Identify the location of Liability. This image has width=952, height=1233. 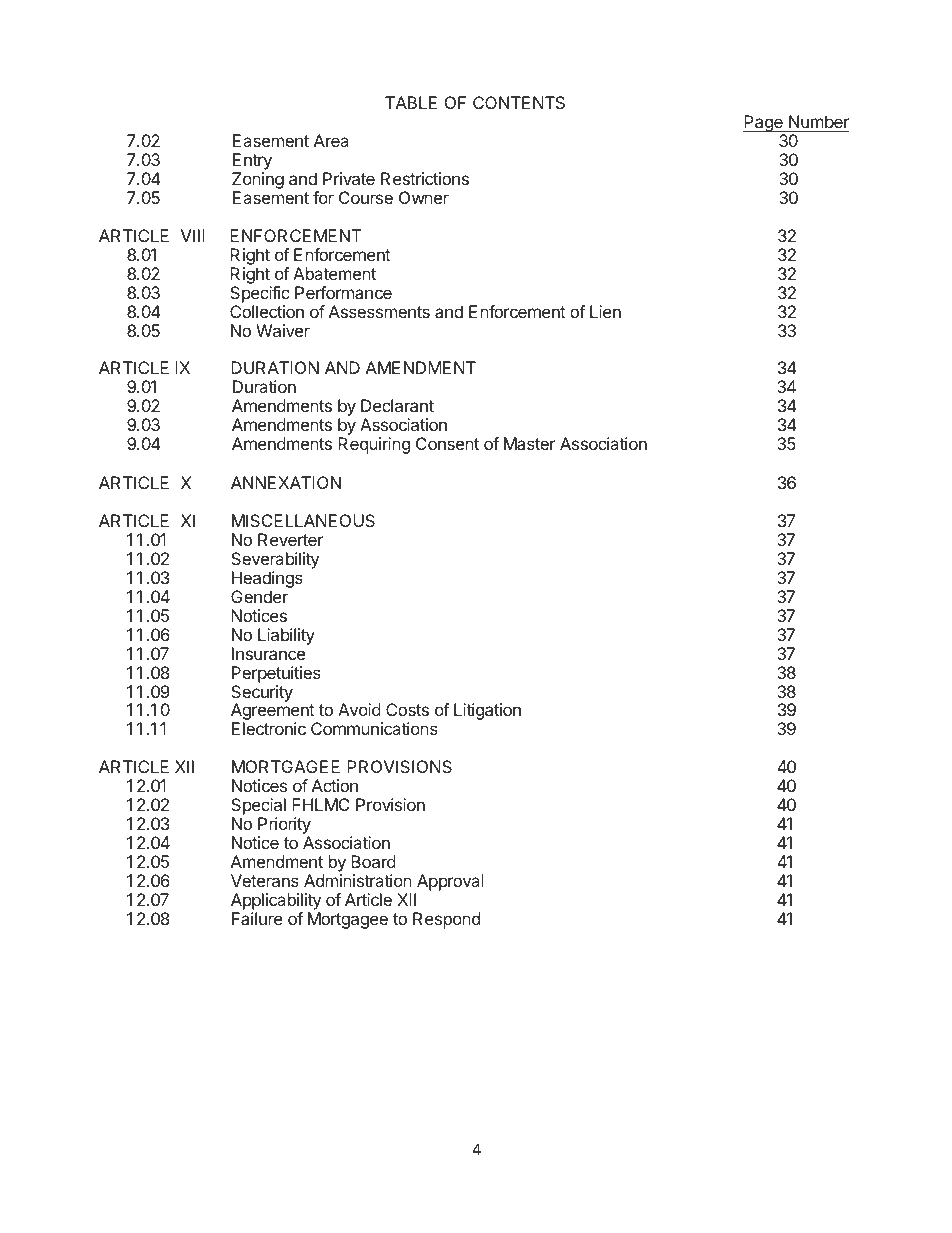
(286, 636).
